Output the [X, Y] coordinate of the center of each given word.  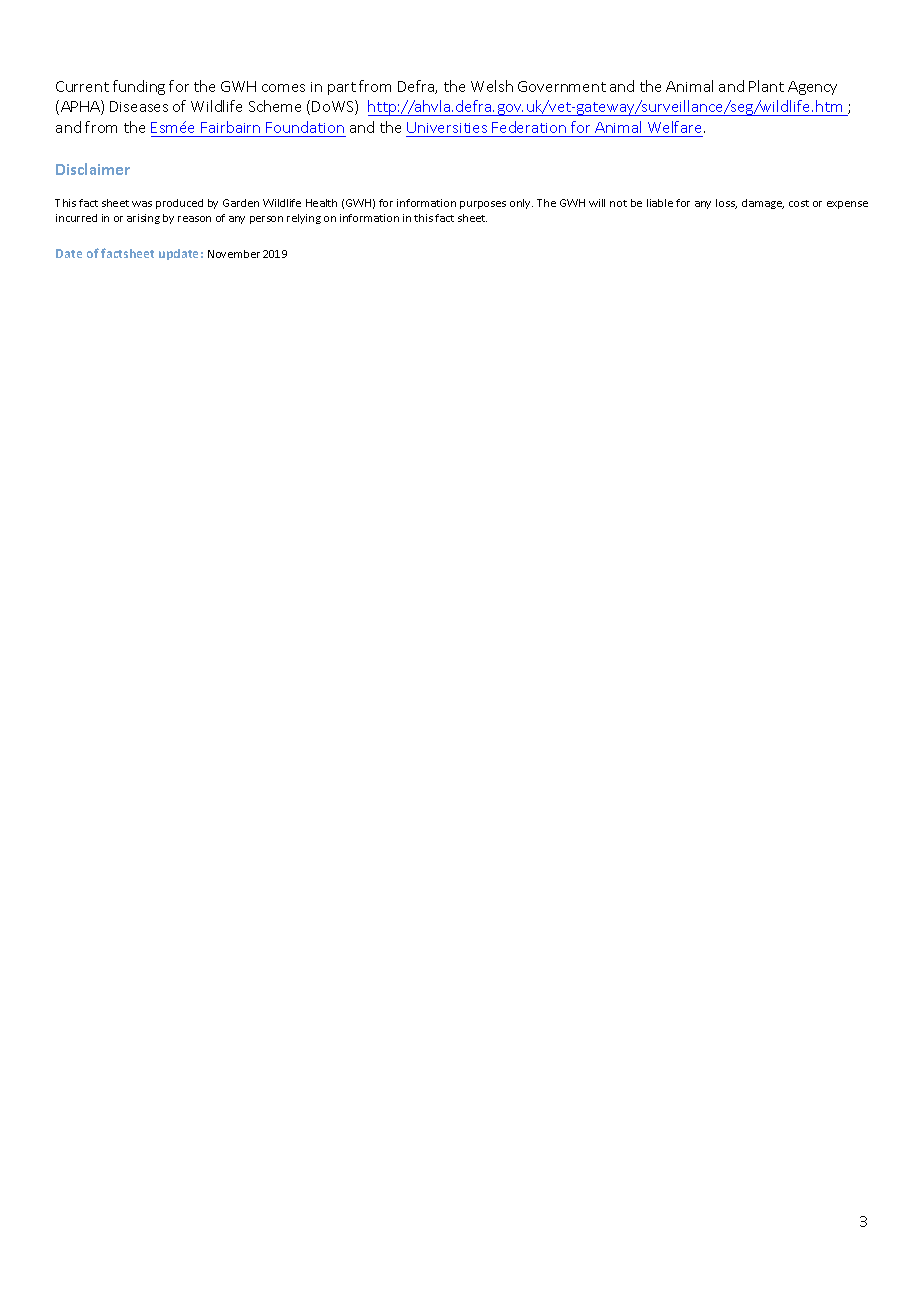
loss [726, 204]
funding [139, 87]
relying [304, 219]
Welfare [676, 127]
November [234, 254]
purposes [483, 205]
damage [763, 204]
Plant [766, 86]
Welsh [492, 86]
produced [179, 204]
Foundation [305, 127]
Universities [447, 127]
